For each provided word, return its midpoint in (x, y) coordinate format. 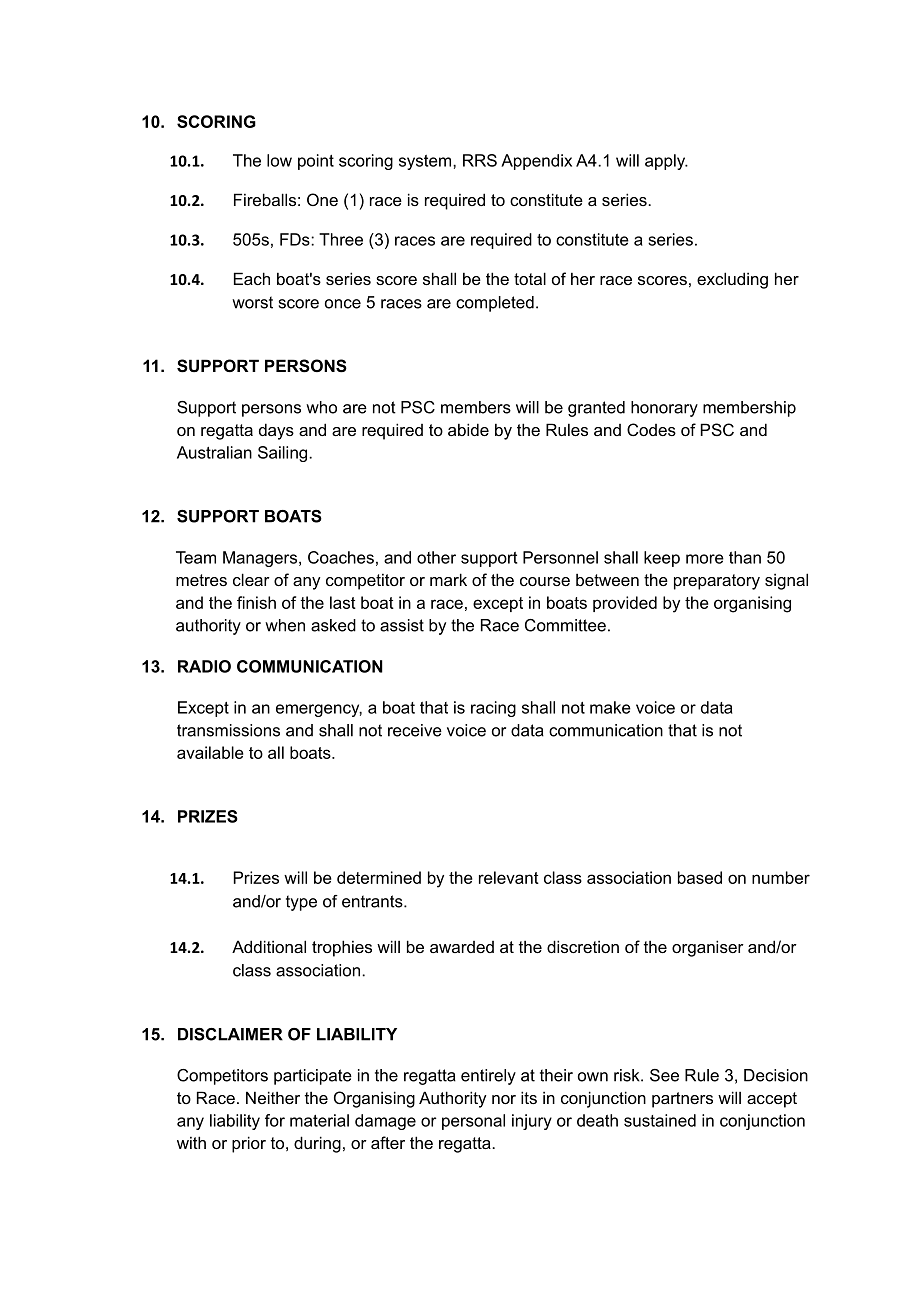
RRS (480, 160)
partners (682, 1100)
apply (666, 162)
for (275, 1120)
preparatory (717, 582)
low (279, 160)
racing (493, 709)
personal (473, 1122)
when (285, 625)
